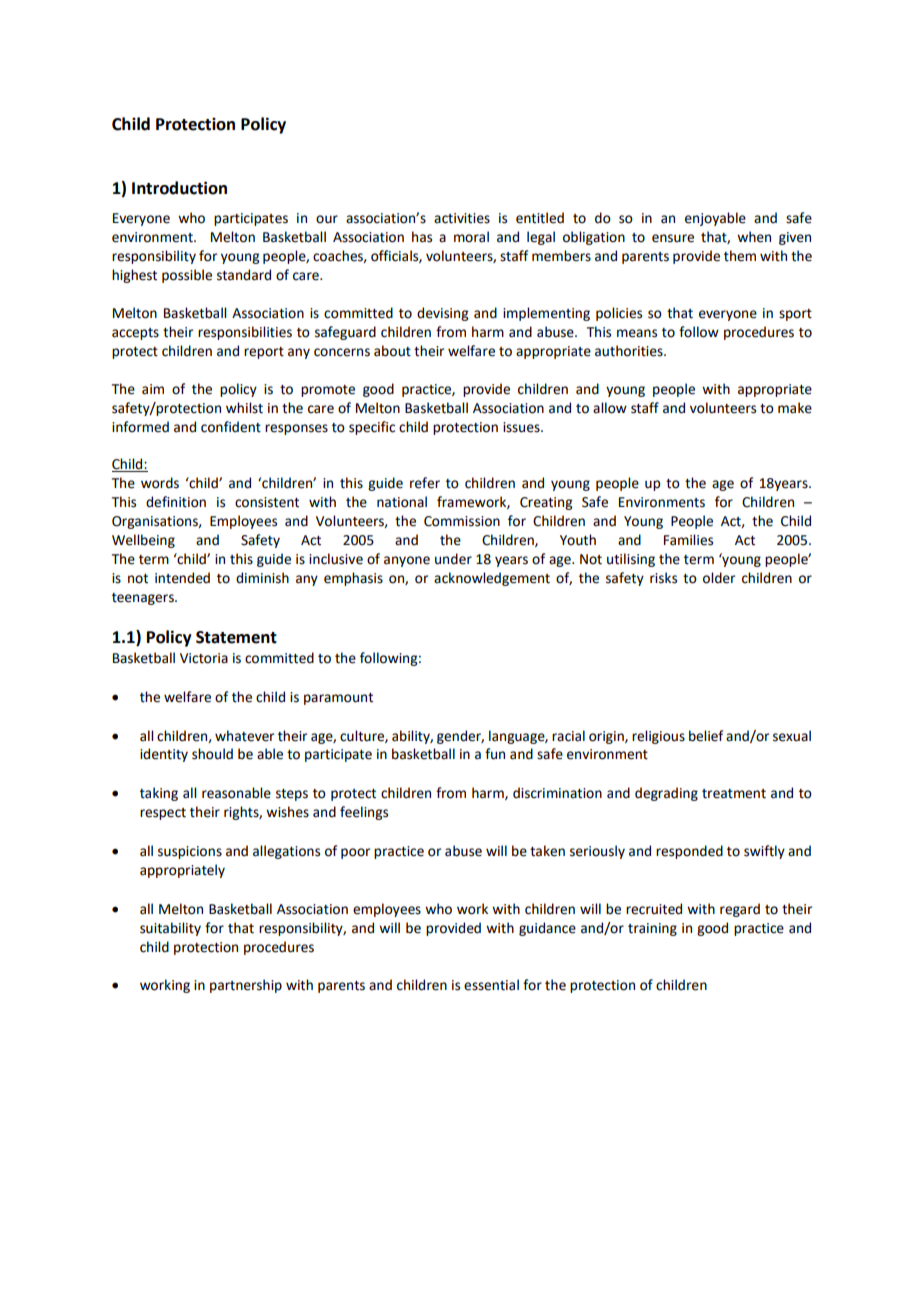 This screenshot has width=924, height=1308. What do you see at coordinates (179, 188) in the screenshot?
I see `Introduction` at bounding box center [179, 188].
